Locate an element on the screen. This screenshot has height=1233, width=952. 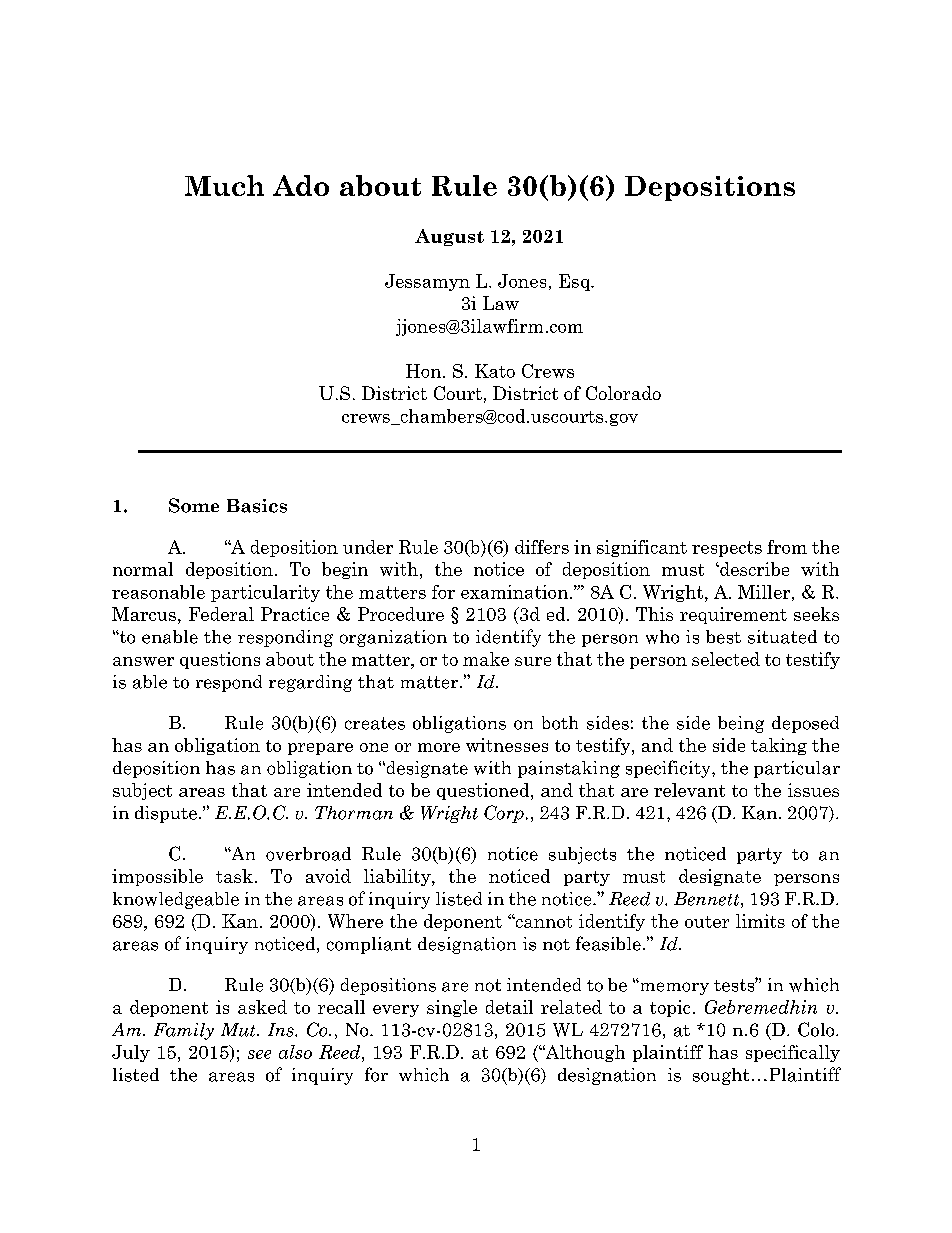
dispute is located at coordinates (167, 814).
